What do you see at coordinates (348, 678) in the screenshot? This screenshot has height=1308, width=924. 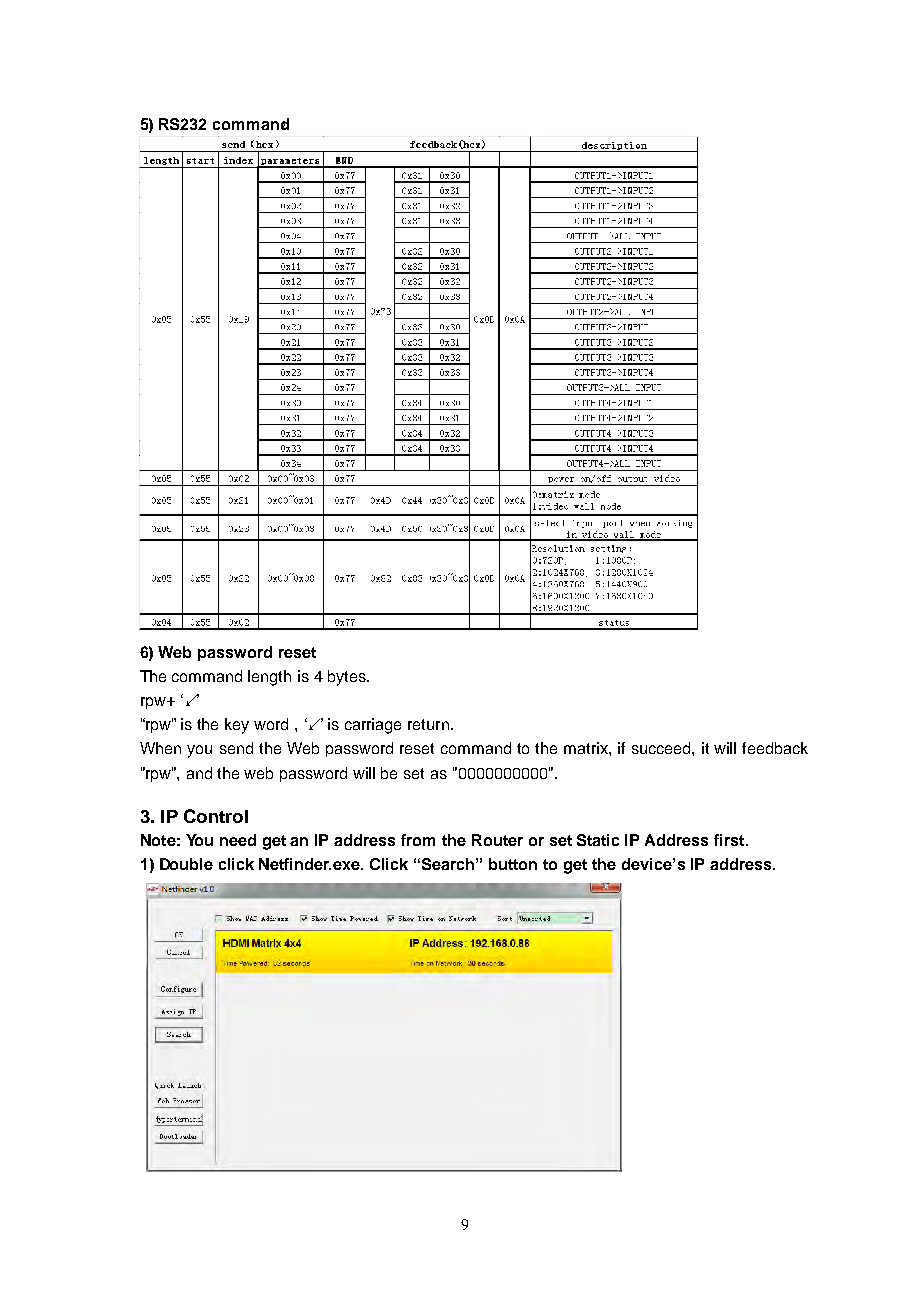 I see `bytes` at bounding box center [348, 678].
